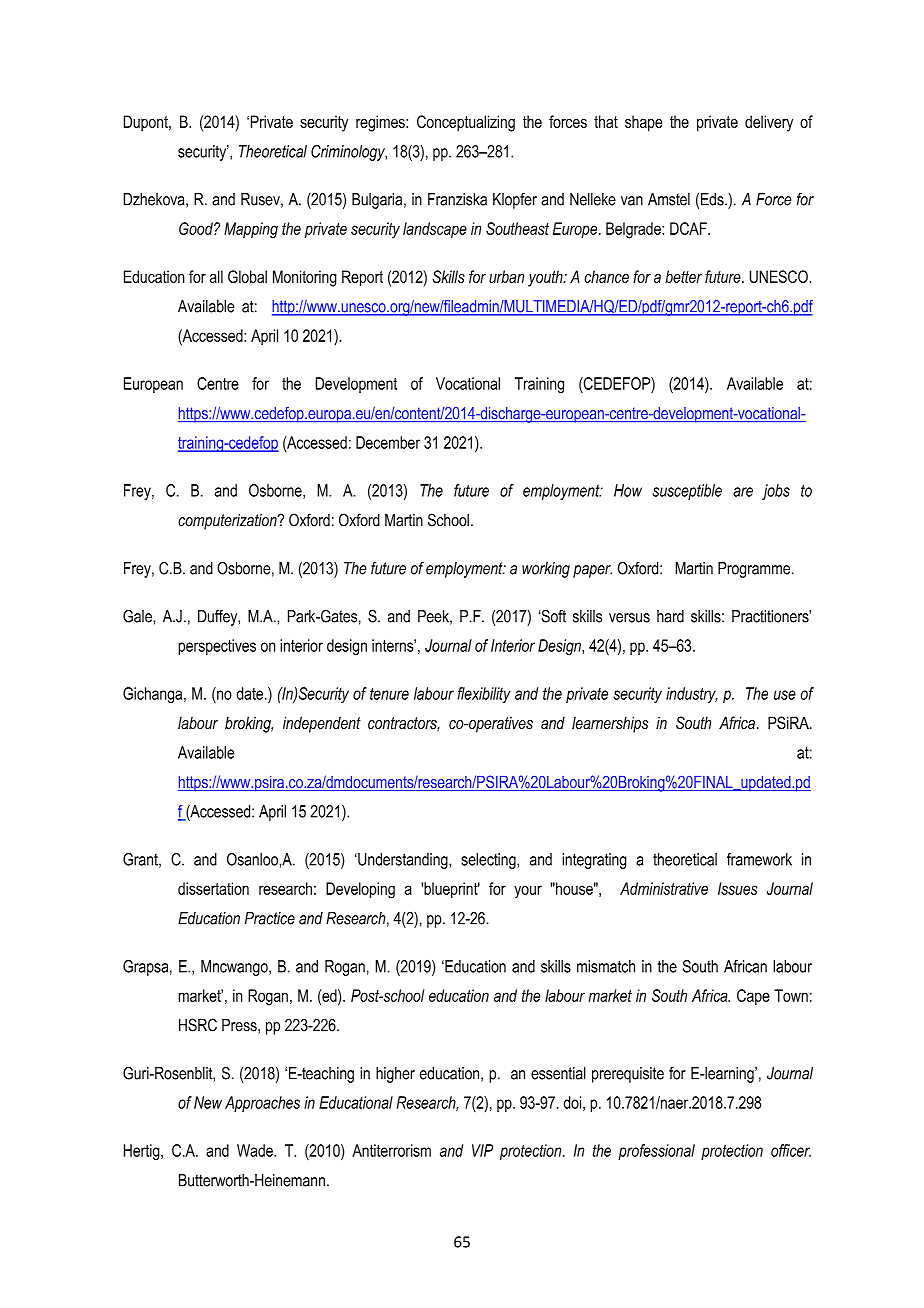  Describe the element at coordinates (713, 199) in the document. I see `Eds` at that location.
